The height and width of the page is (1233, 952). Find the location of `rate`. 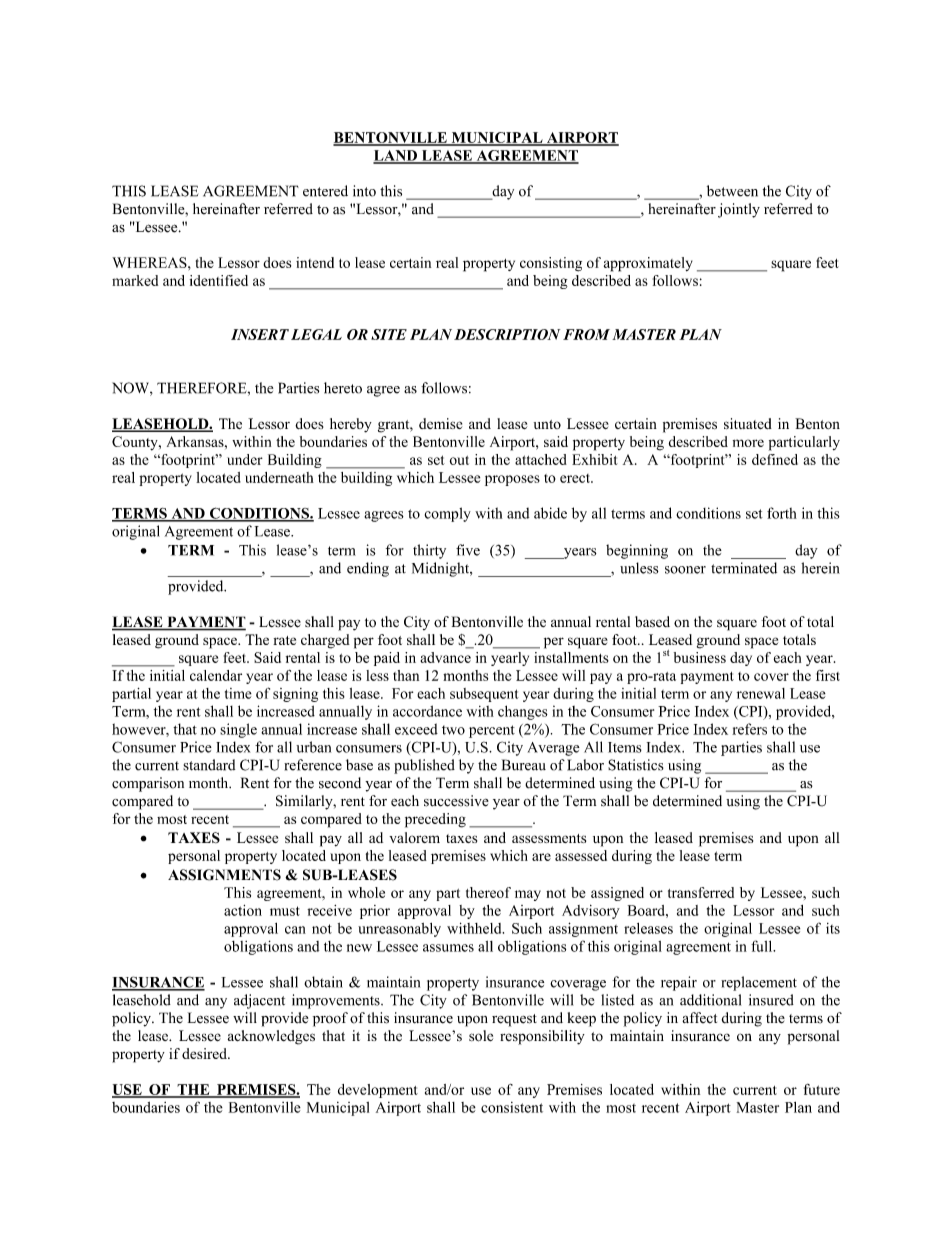

rate is located at coordinates (284, 640).
